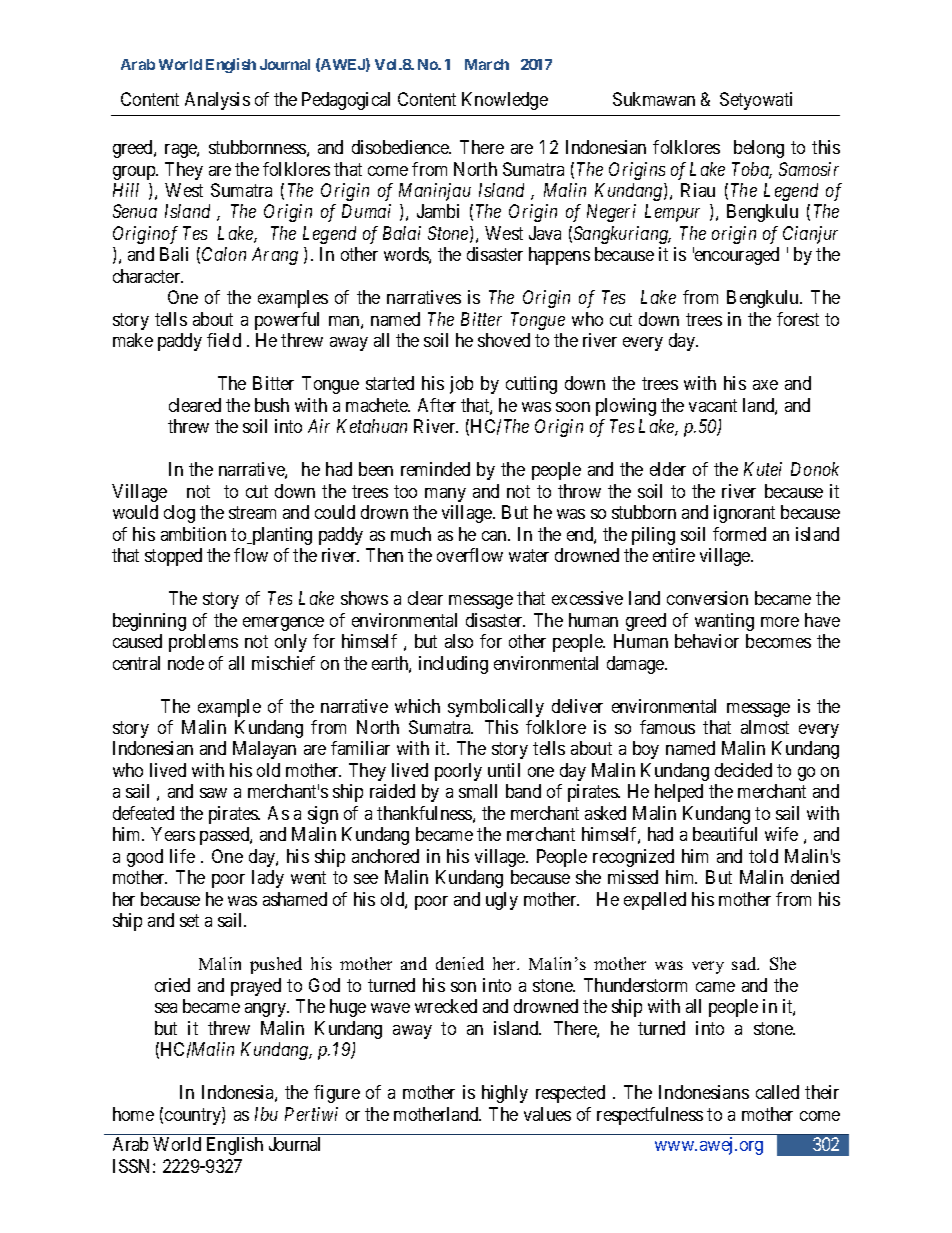 Image resolution: width=952 pixels, height=1233 pixels. What do you see at coordinates (725, 834) in the page?
I see `beautiful` at bounding box center [725, 834].
